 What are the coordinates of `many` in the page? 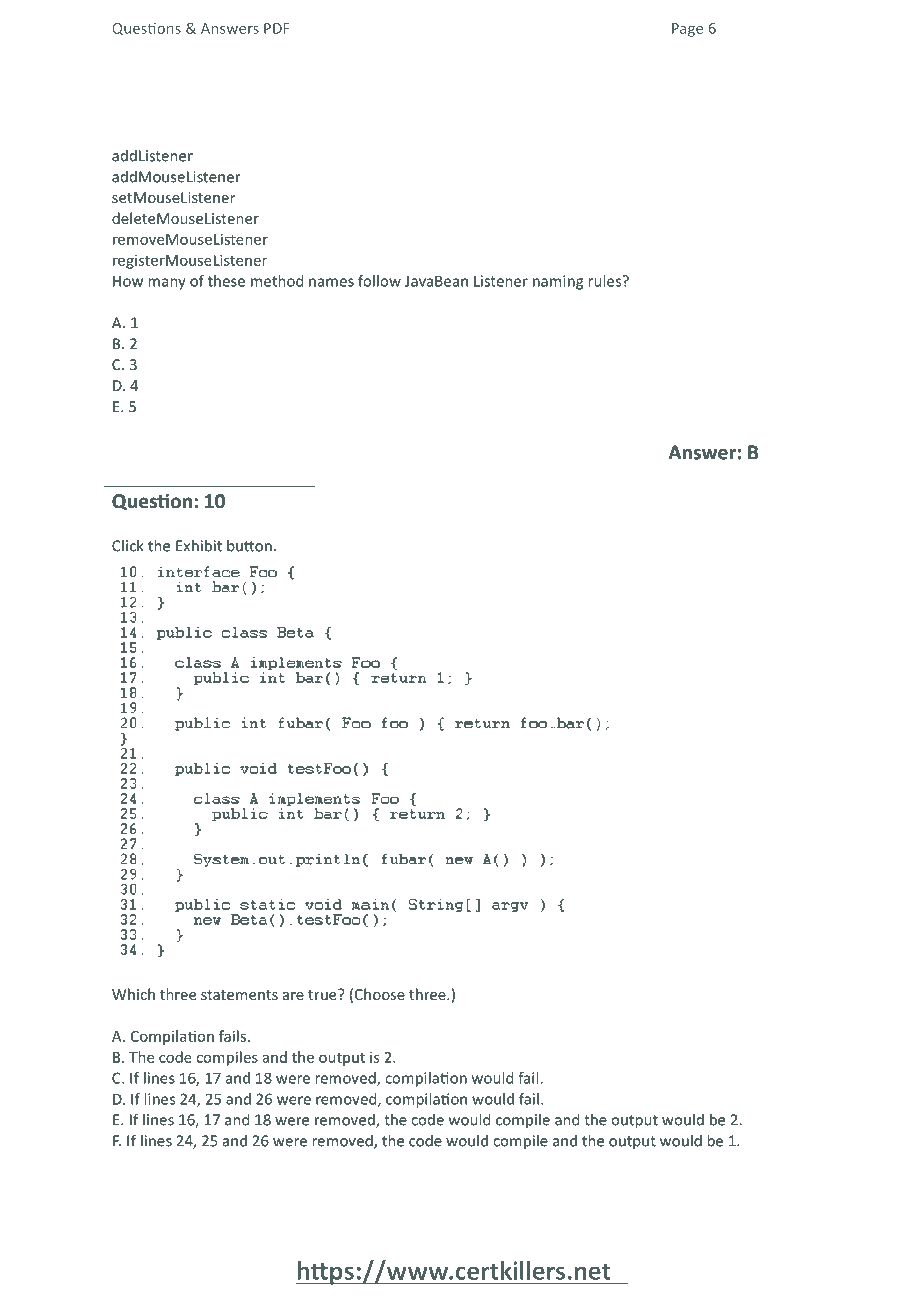 It's located at (166, 284).
